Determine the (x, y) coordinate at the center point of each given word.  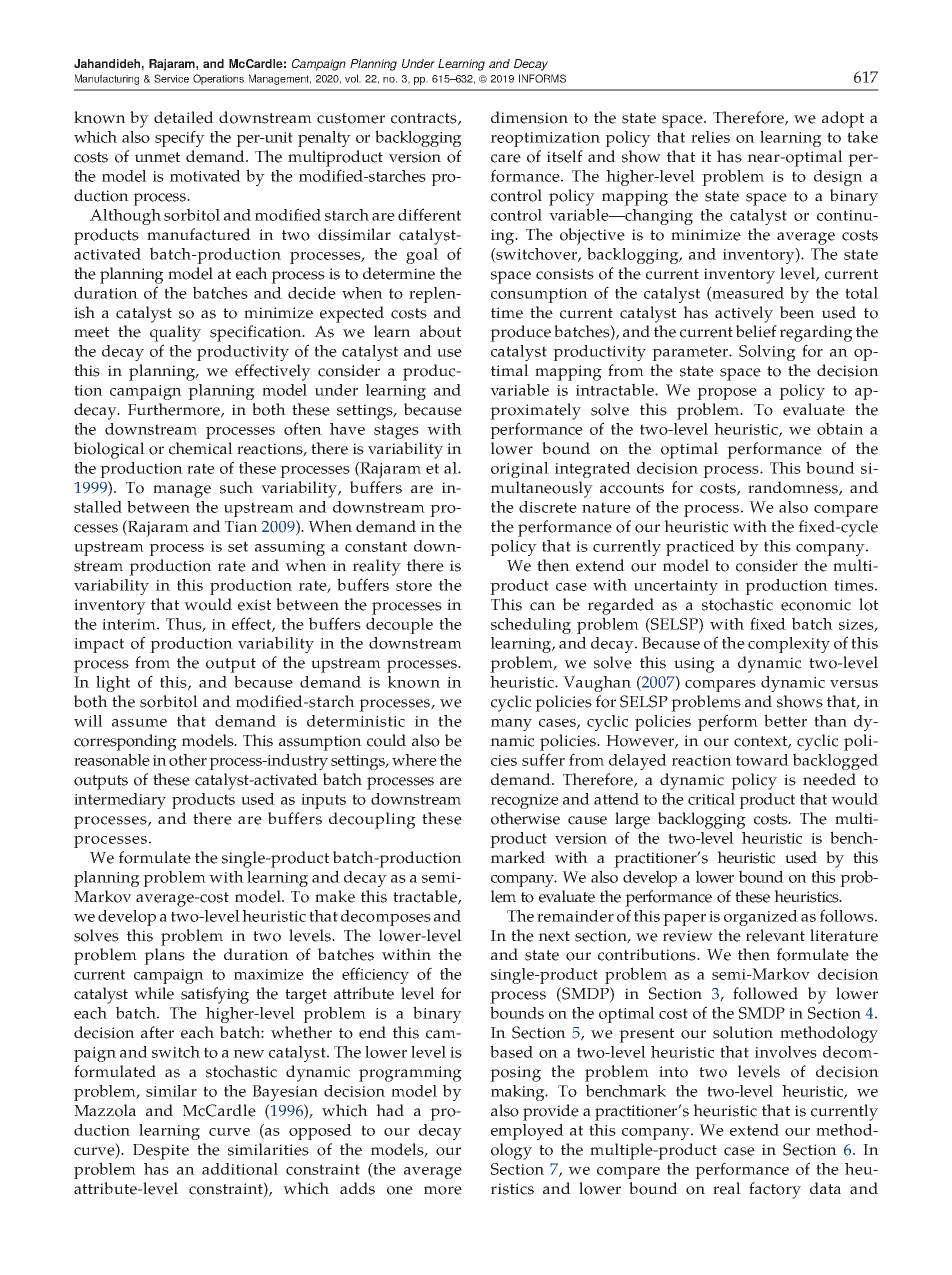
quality (175, 333)
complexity (789, 645)
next (554, 936)
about (440, 331)
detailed (184, 117)
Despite (161, 1152)
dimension (529, 117)
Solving (767, 353)
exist (254, 605)
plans (164, 956)
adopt (843, 119)
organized (761, 918)
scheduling (531, 626)
